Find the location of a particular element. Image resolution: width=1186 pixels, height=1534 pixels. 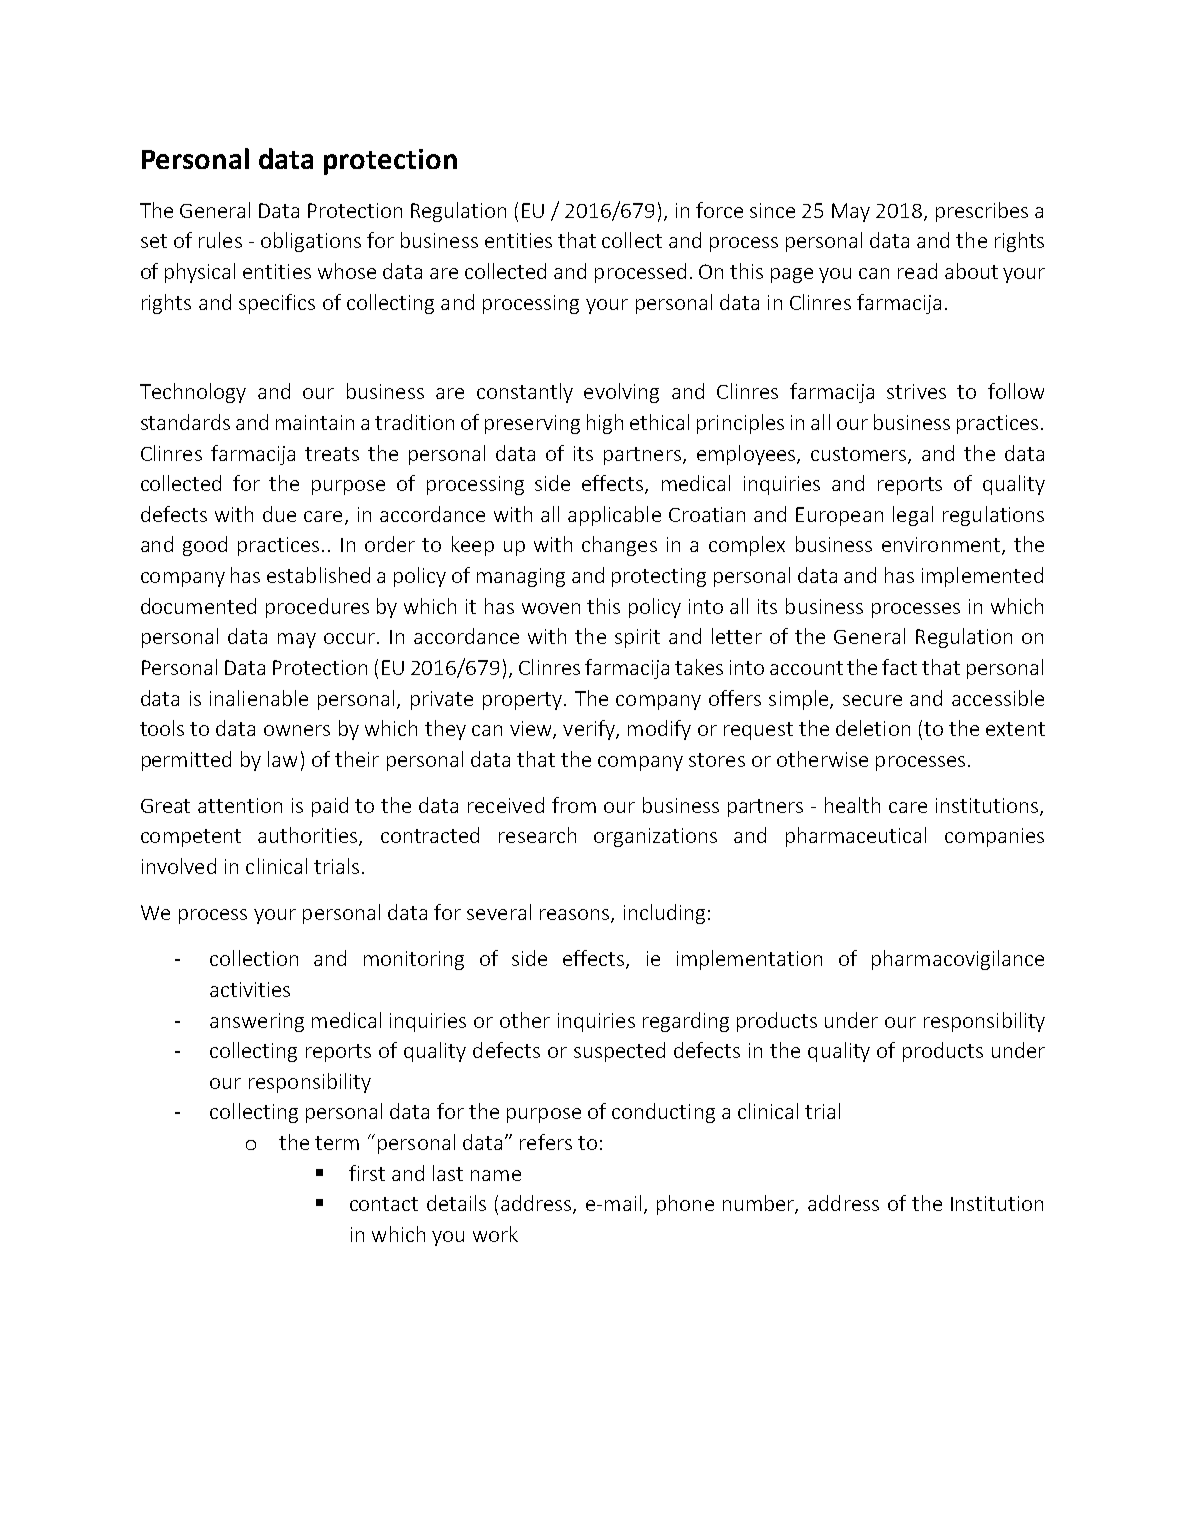

force is located at coordinates (719, 210).
